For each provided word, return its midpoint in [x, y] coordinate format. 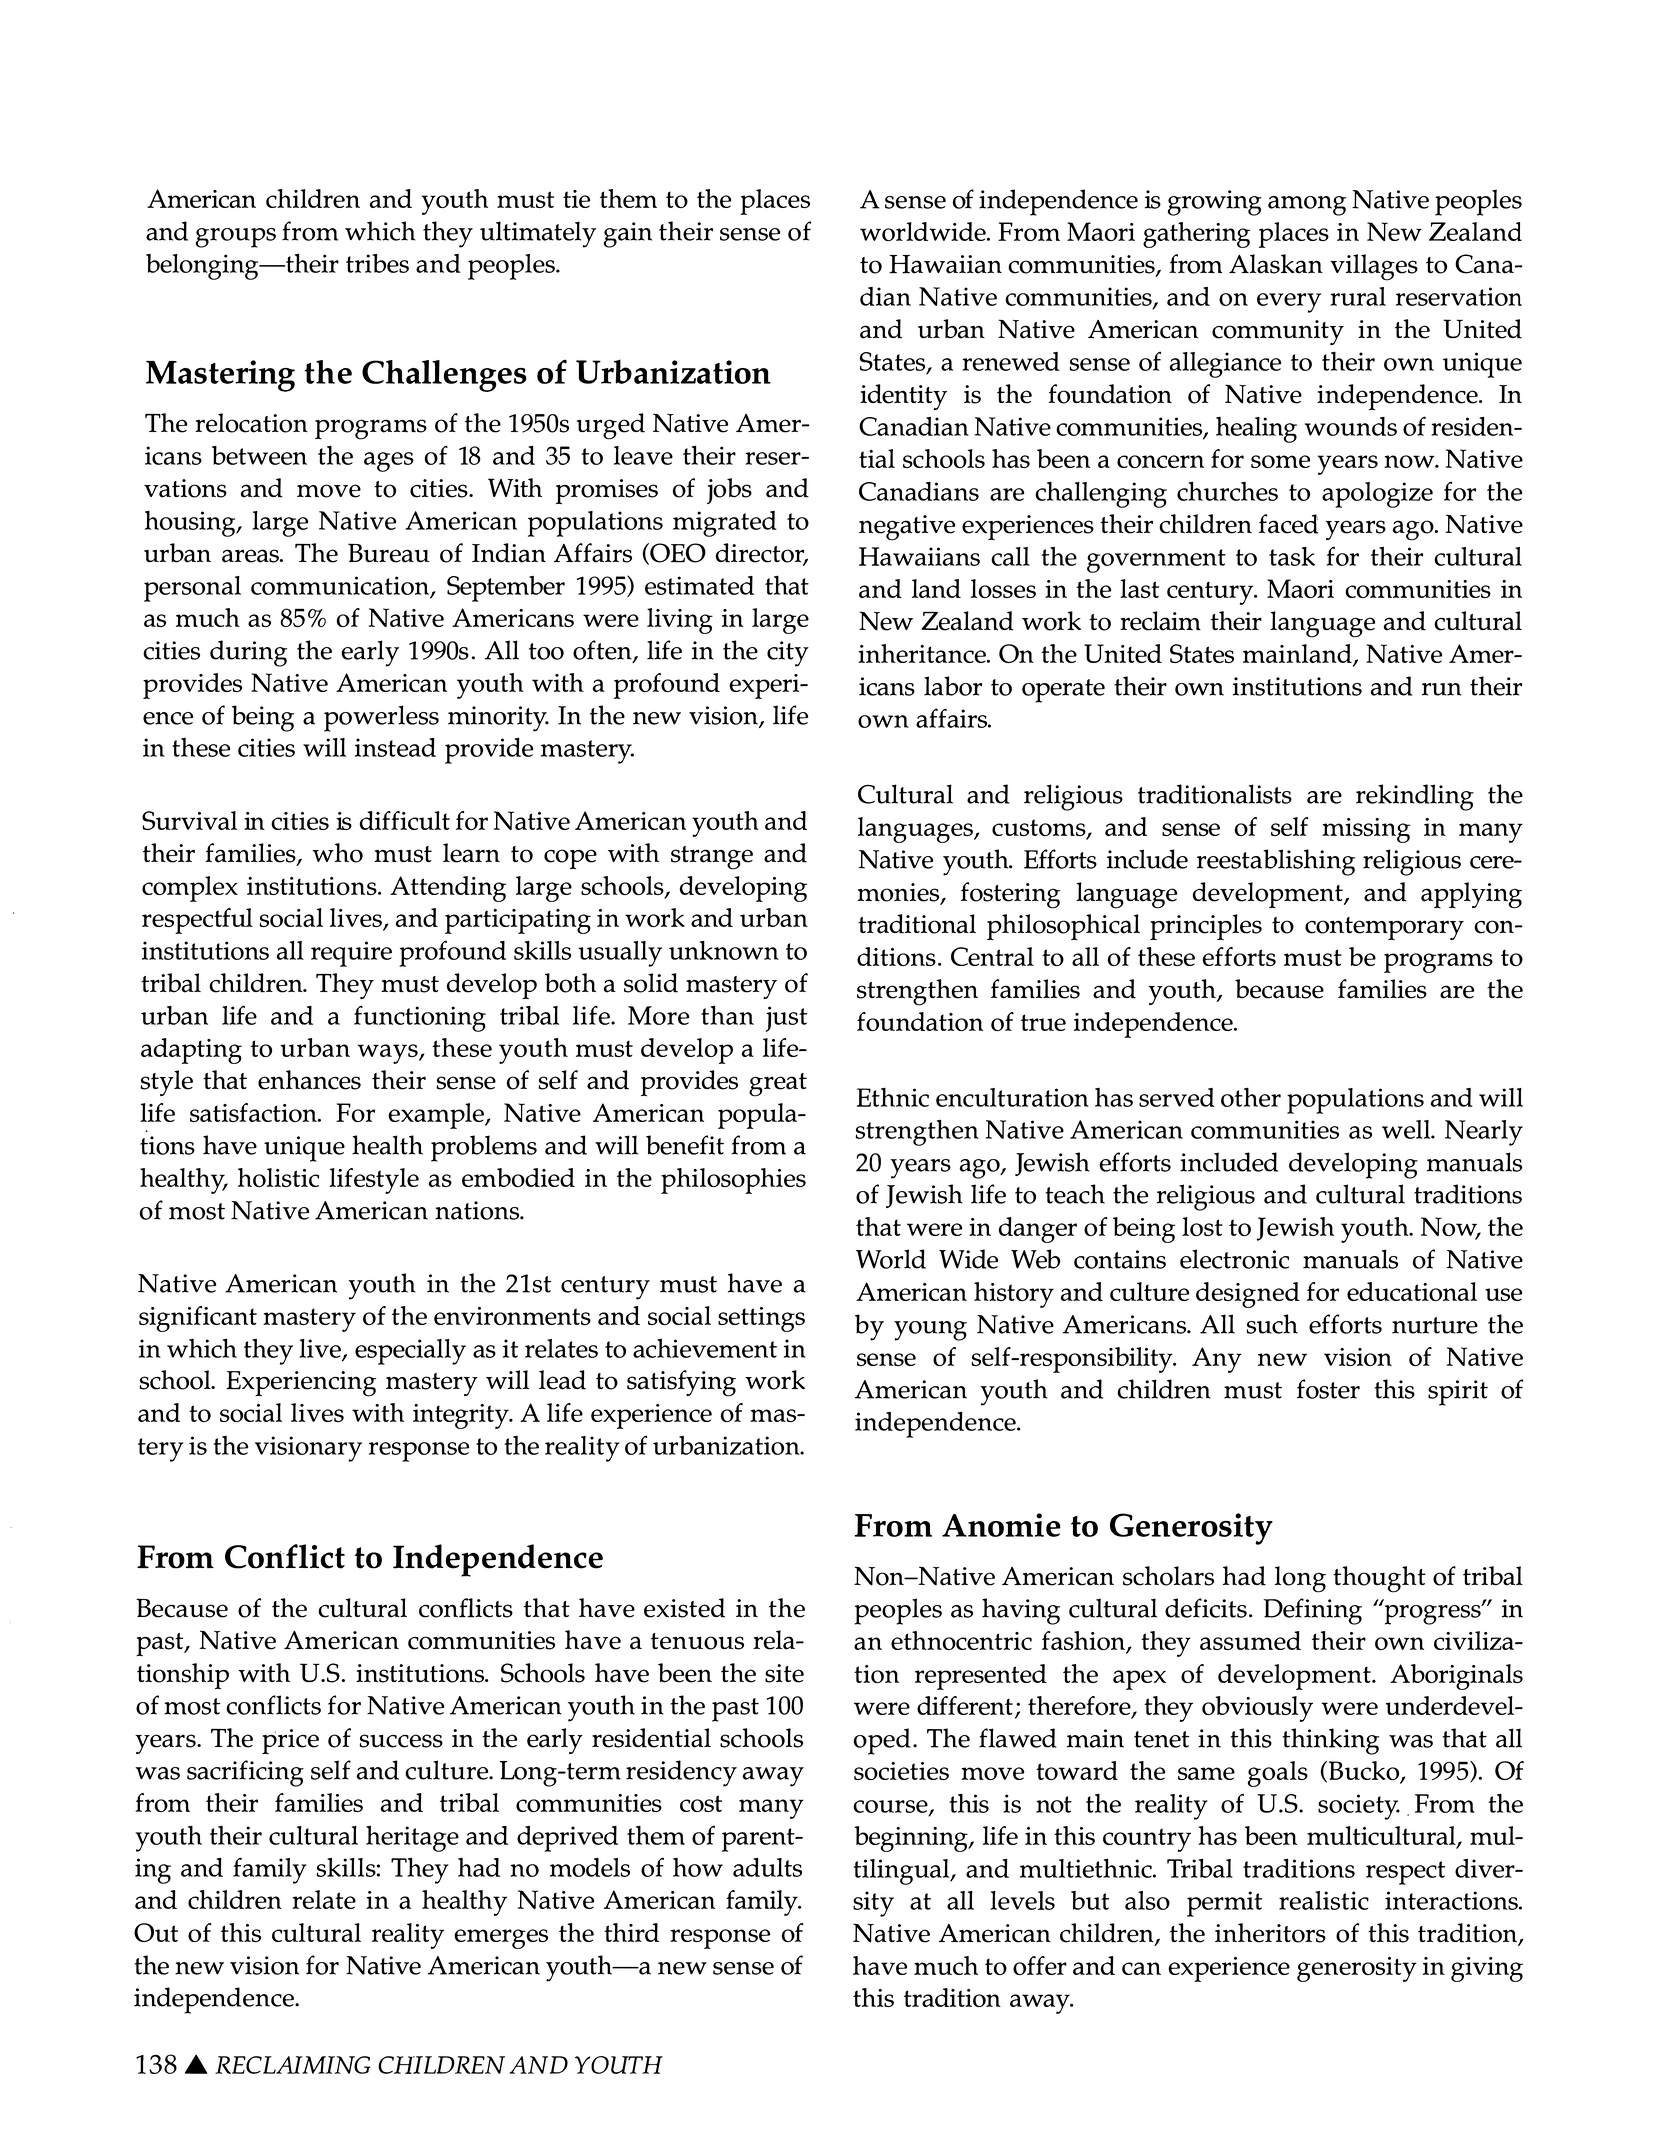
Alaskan [1276, 264]
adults [767, 1867]
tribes [377, 263]
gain [628, 235]
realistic [1324, 1900]
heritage [412, 1839]
